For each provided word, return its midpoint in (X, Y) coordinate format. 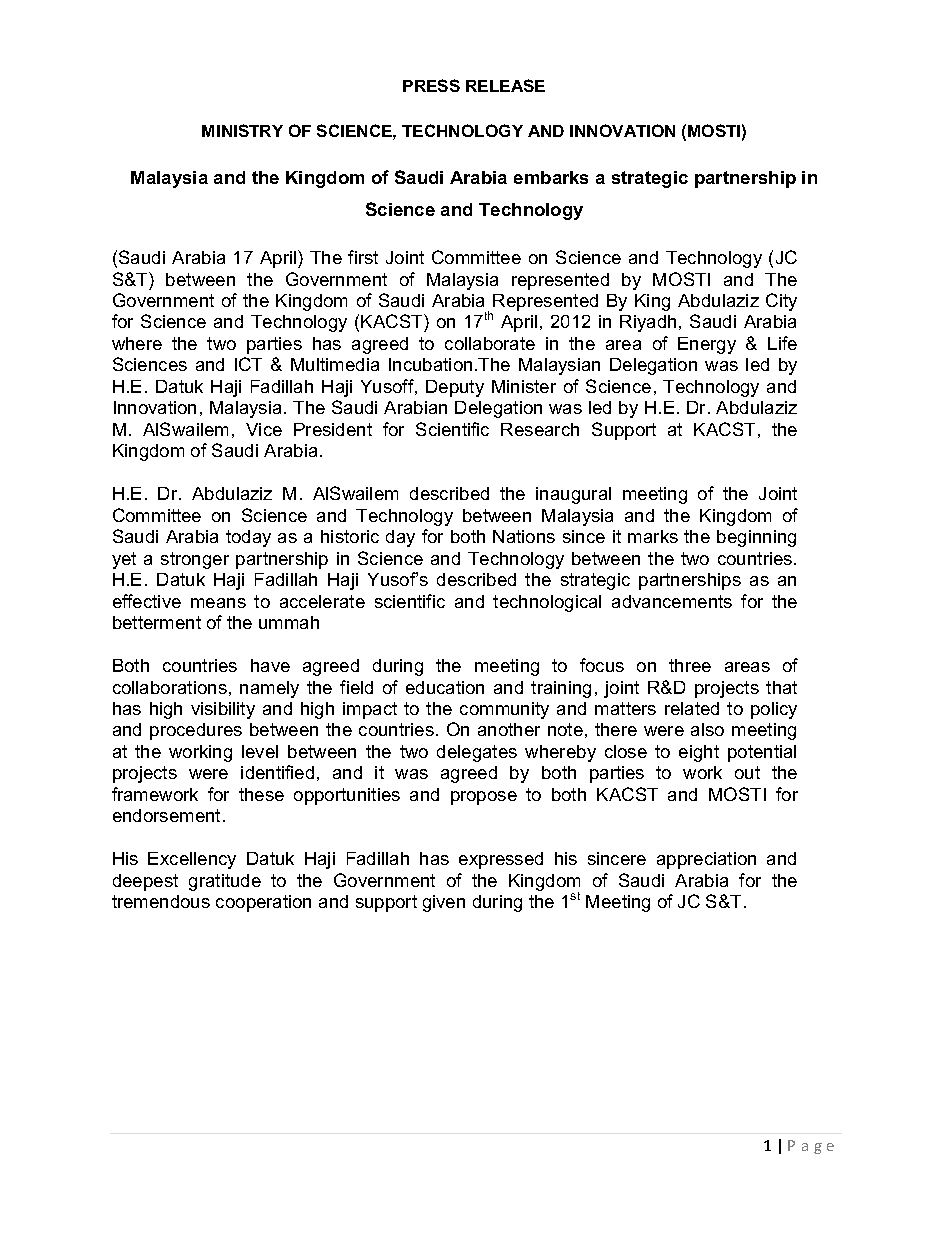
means (218, 603)
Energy (707, 345)
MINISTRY (242, 130)
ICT (248, 364)
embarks (551, 177)
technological (547, 603)
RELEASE (505, 85)
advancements (672, 601)
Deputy (455, 388)
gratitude (225, 882)
